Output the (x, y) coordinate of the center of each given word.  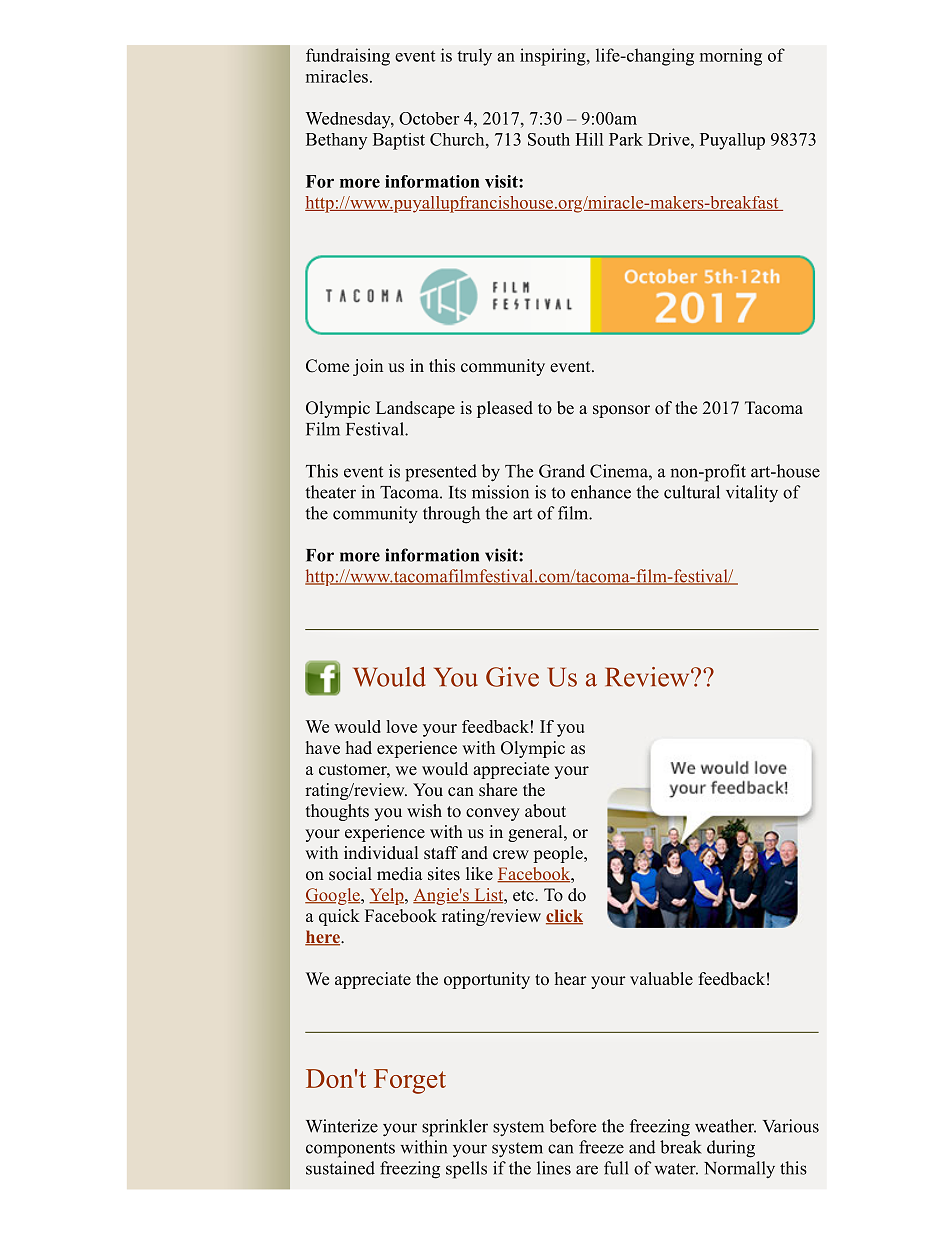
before (572, 1126)
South (549, 139)
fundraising (348, 57)
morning (731, 57)
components (350, 1150)
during (731, 1149)
